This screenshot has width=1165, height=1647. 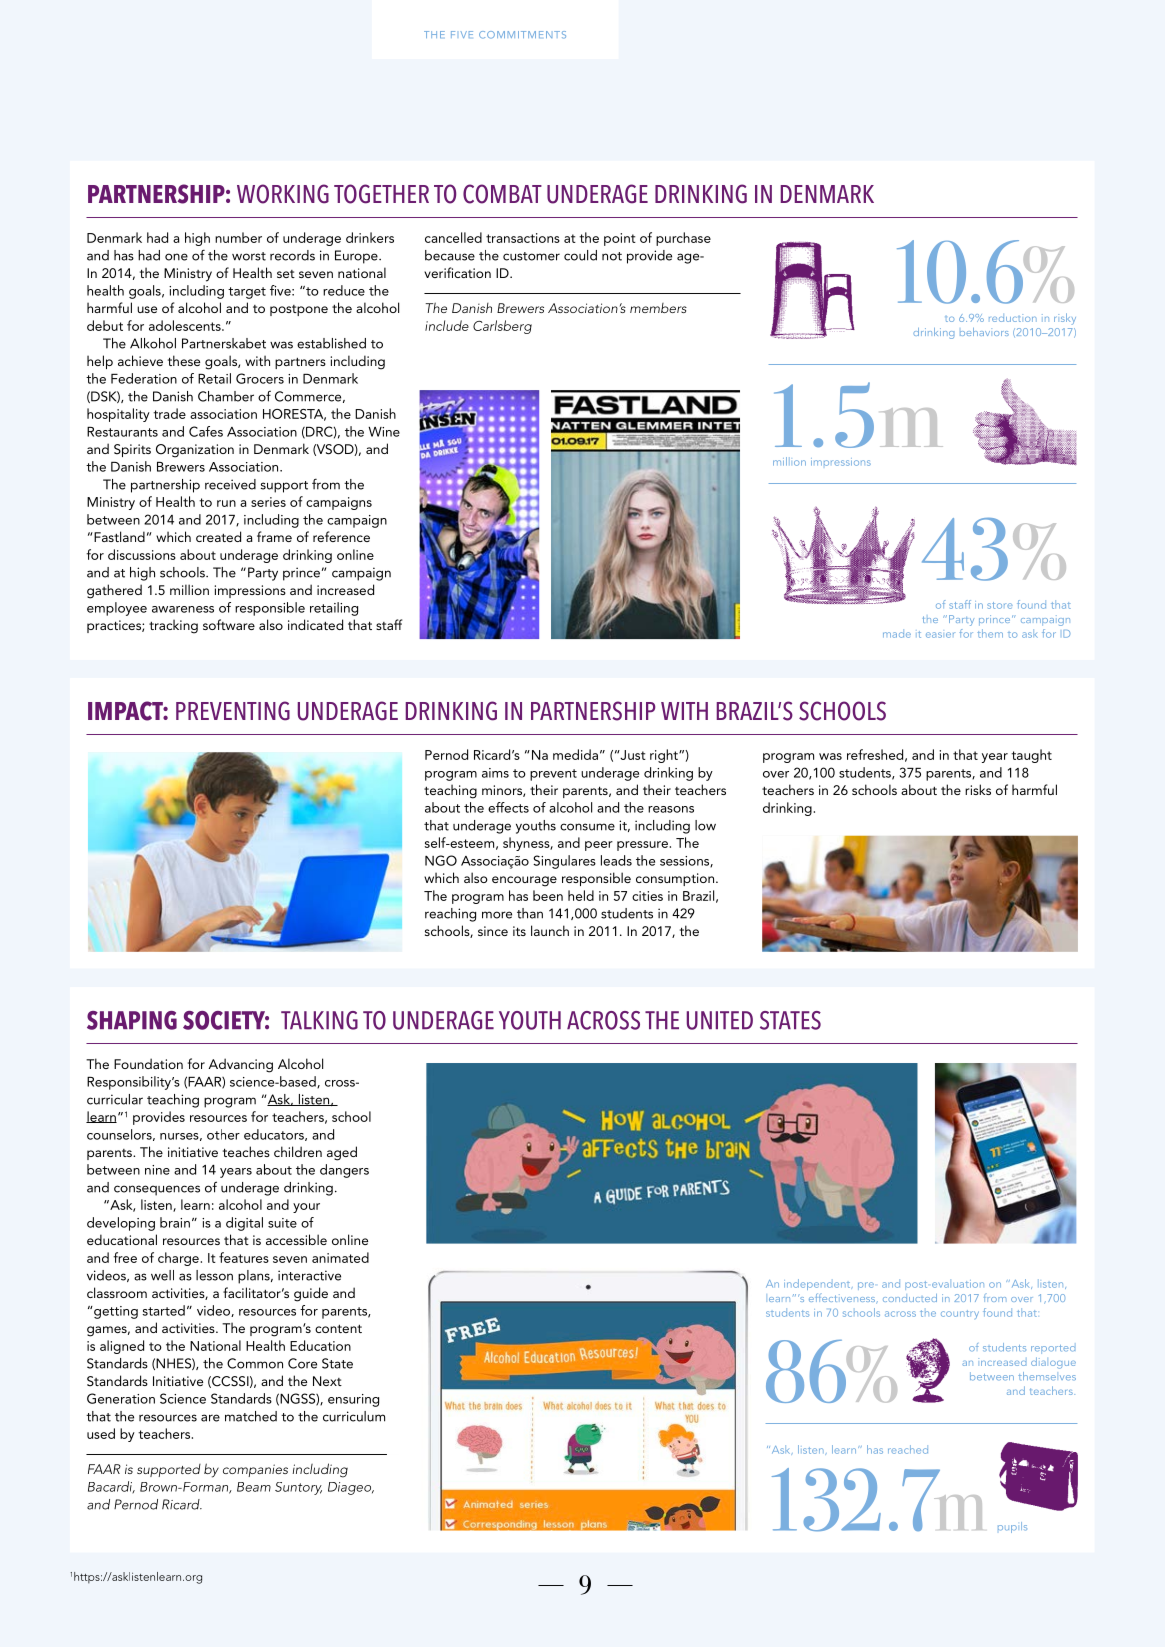 I want to click on WORKING, so click(x=283, y=194).
